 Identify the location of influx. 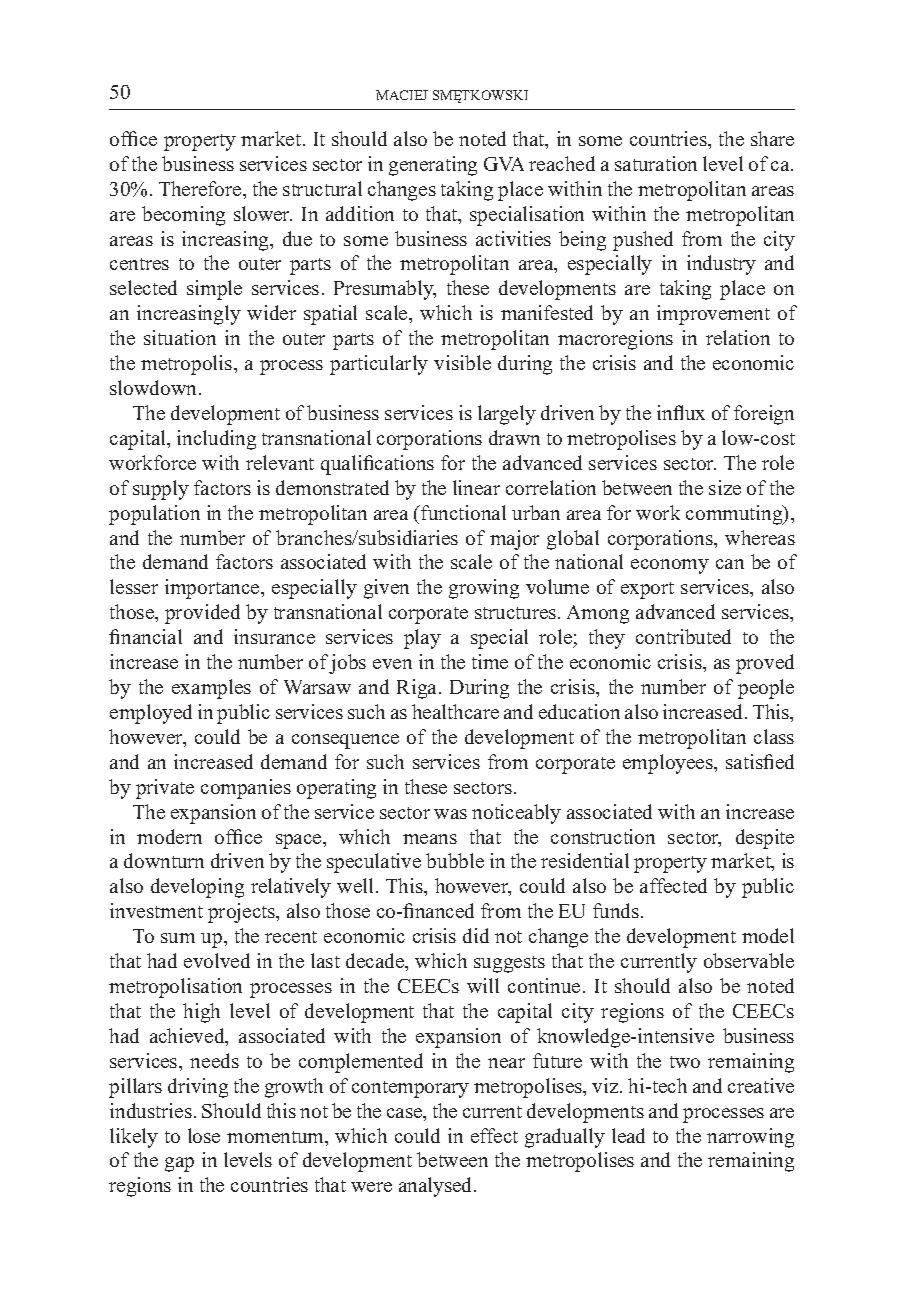
(681, 412).
